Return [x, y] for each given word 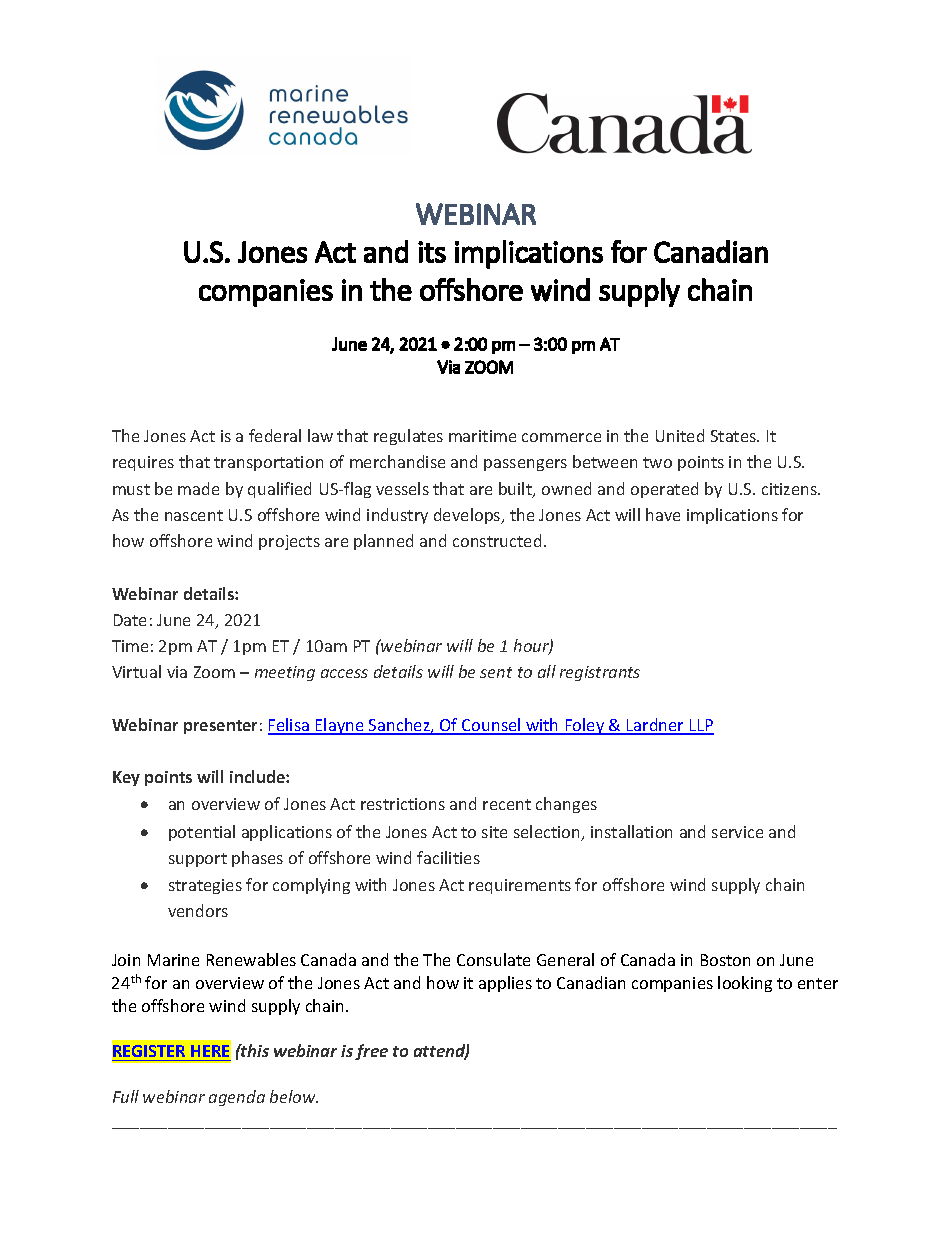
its [432, 252]
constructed [497, 540]
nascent [194, 515]
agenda [237, 1098]
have [663, 514]
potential [202, 833]
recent [507, 804]
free [371, 1052]
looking [745, 984]
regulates [408, 437]
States [734, 436]
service [737, 832]
